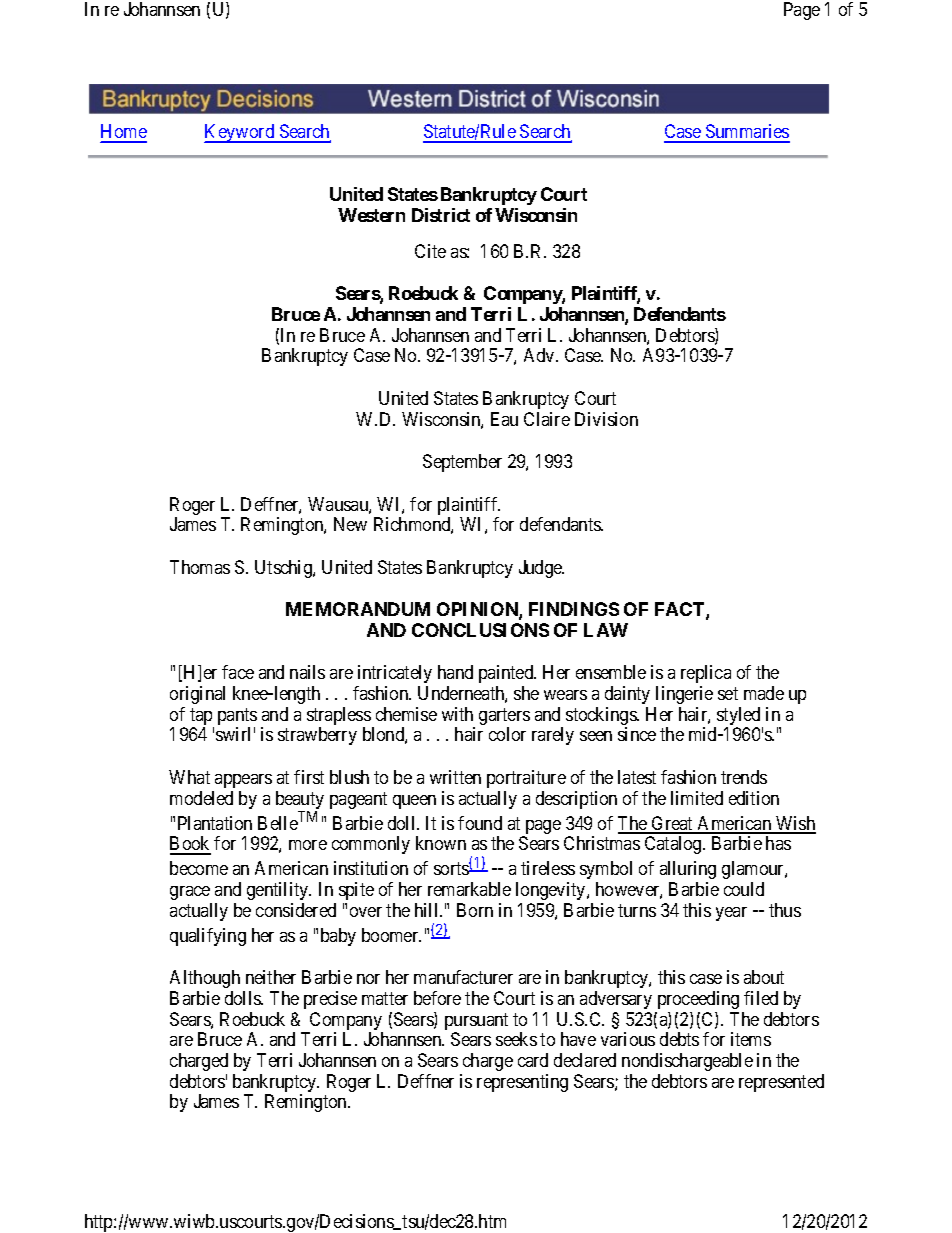  What do you see at coordinates (430, 251) in the screenshot?
I see `Cite` at bounding box center [430, 251].
